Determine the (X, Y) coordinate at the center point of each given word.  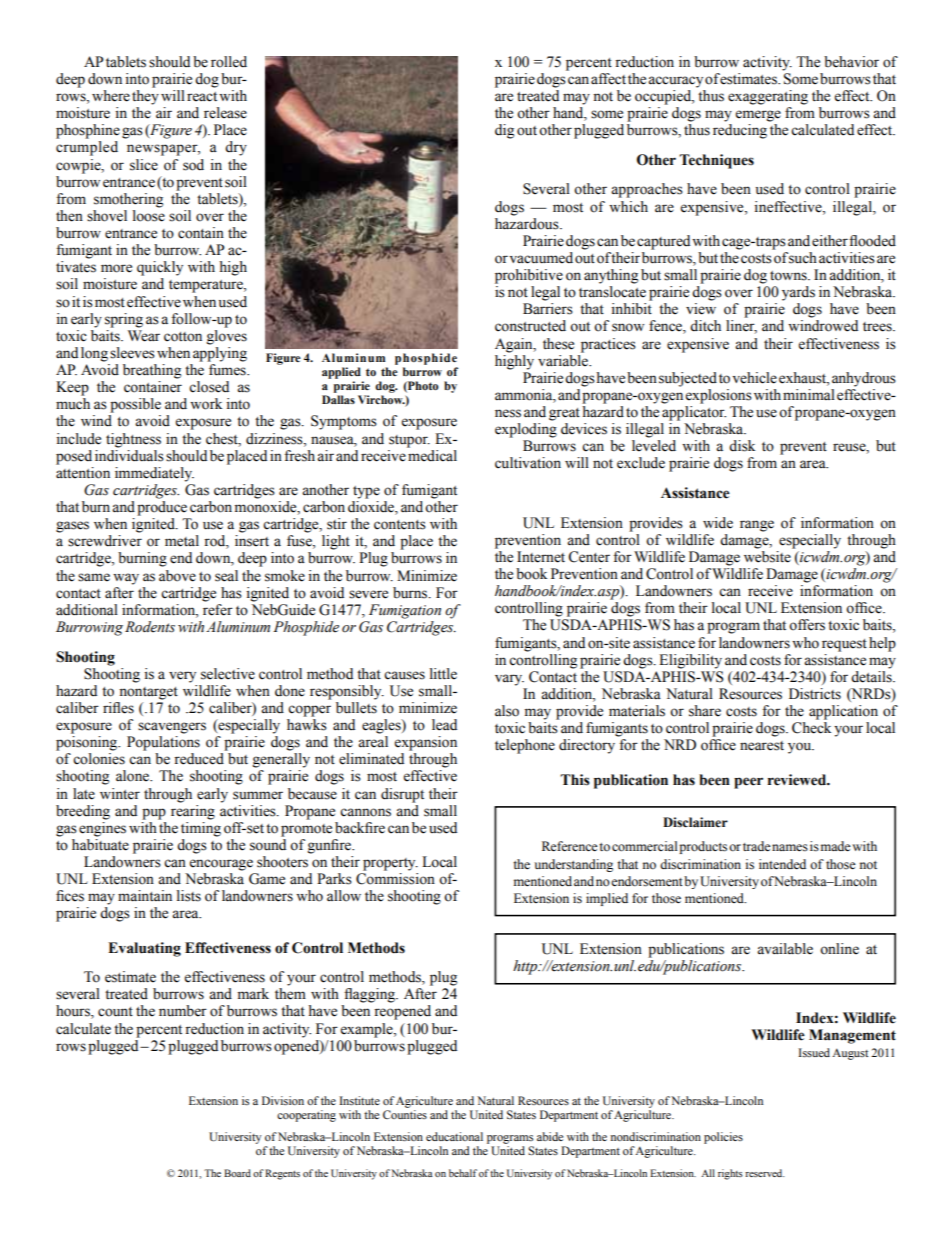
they (145, 97)
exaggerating (768, 97)
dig (504, 131)
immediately (154, 474)
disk (742, 446)
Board (237, 1173)
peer (748, 783)
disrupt (402, 795)
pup (154, 814)
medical (432, 454)
